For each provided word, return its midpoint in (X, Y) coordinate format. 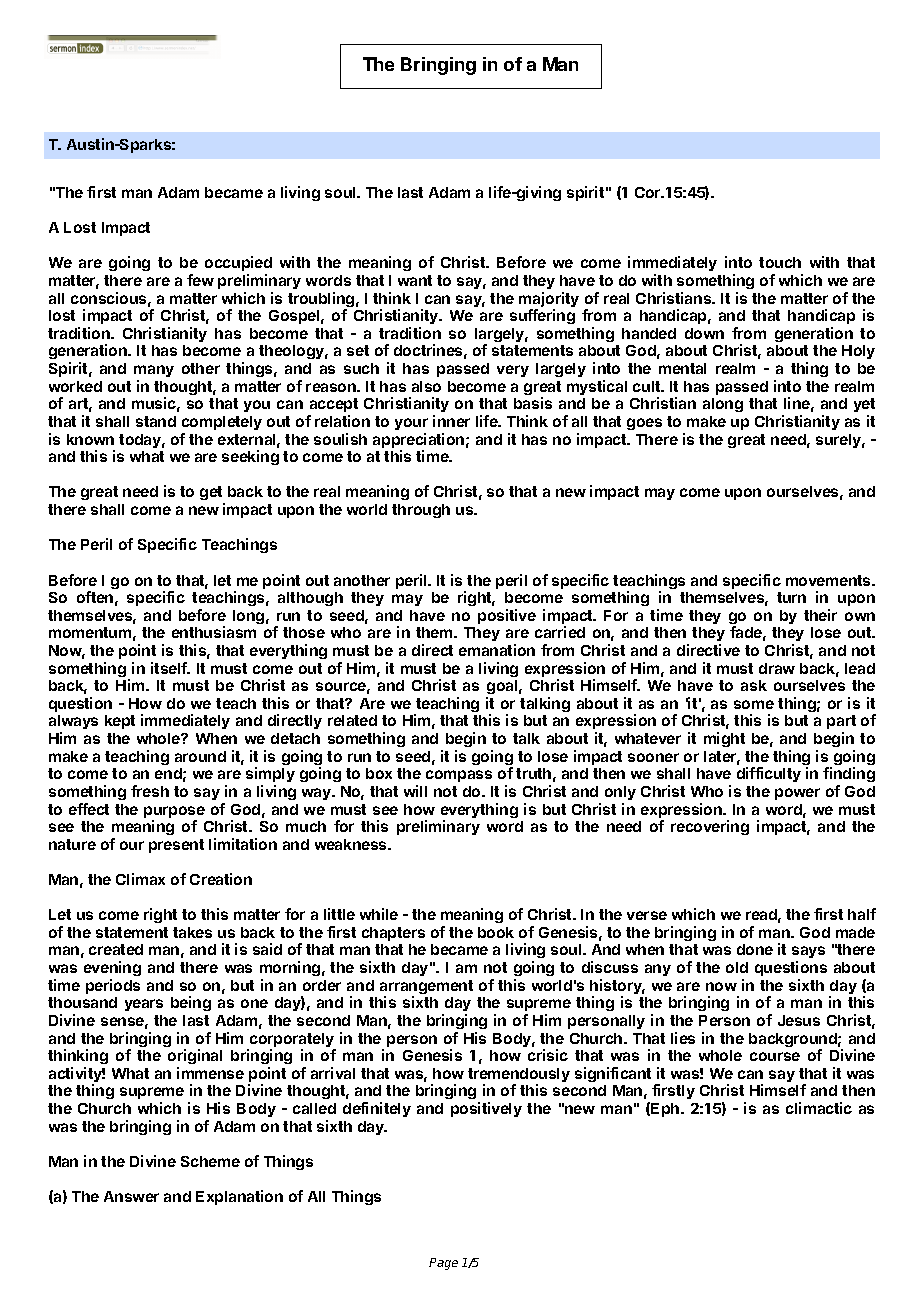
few (200, 280)
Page (443, 1264)
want (415, 280)
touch (780, 262)
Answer (131, 1196)
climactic (819, 1108)
